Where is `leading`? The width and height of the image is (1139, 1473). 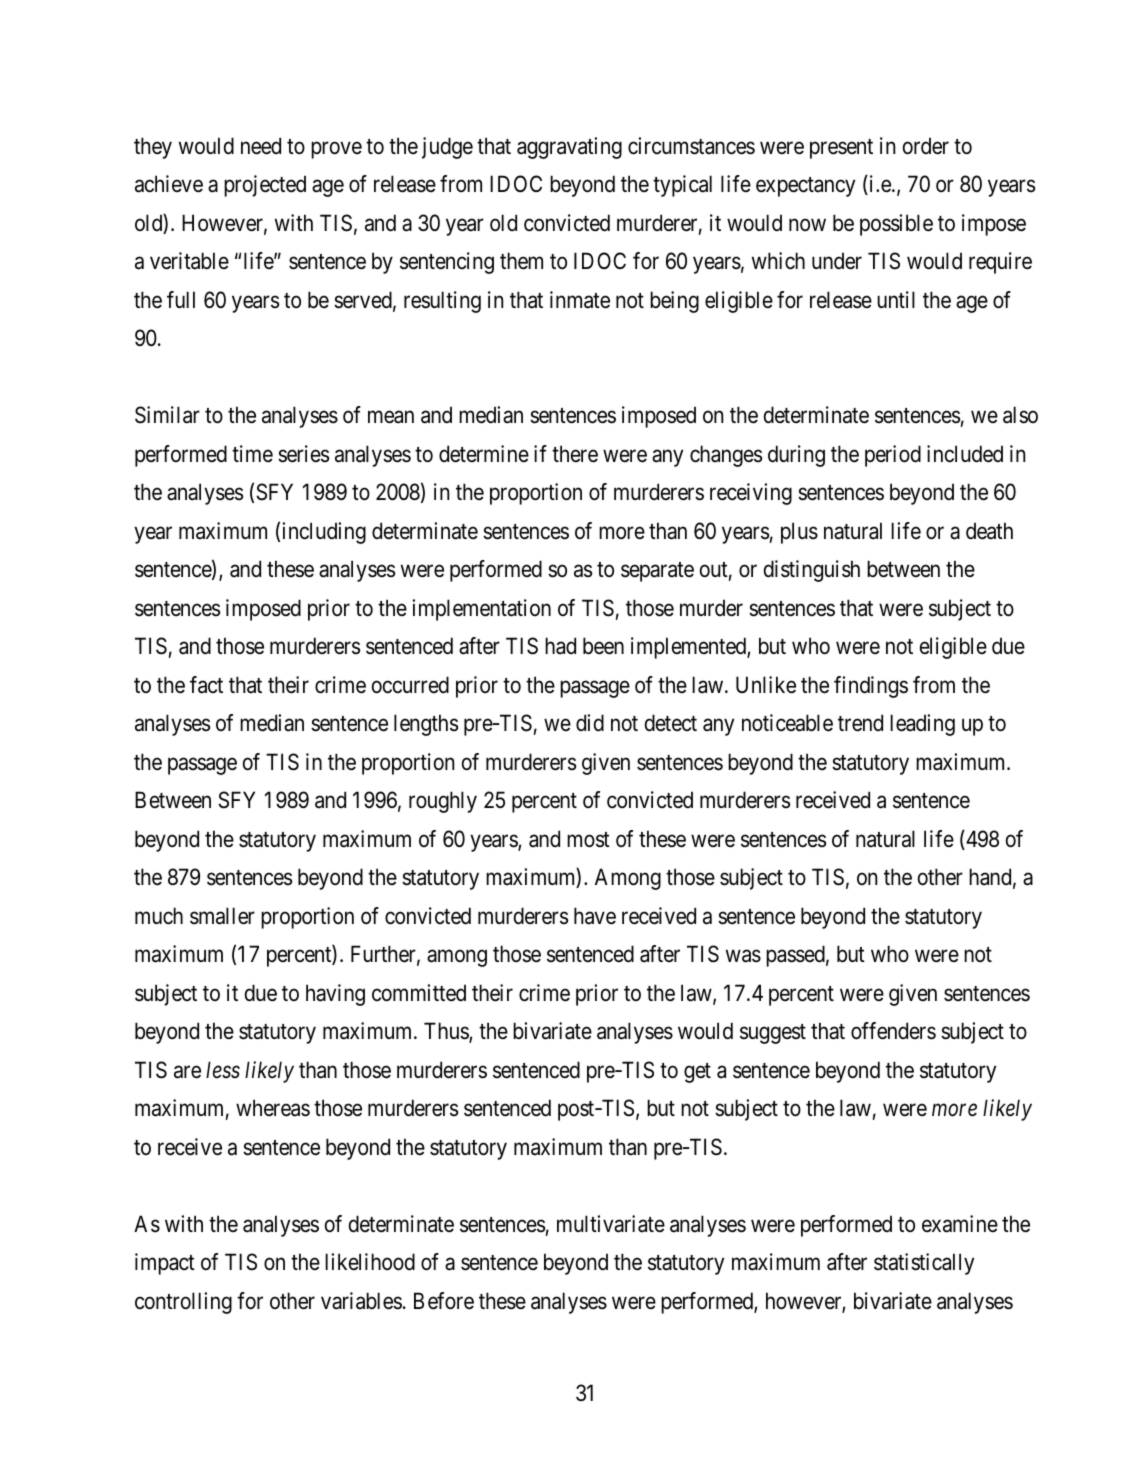
leading is located at coordinates (922, 725).
